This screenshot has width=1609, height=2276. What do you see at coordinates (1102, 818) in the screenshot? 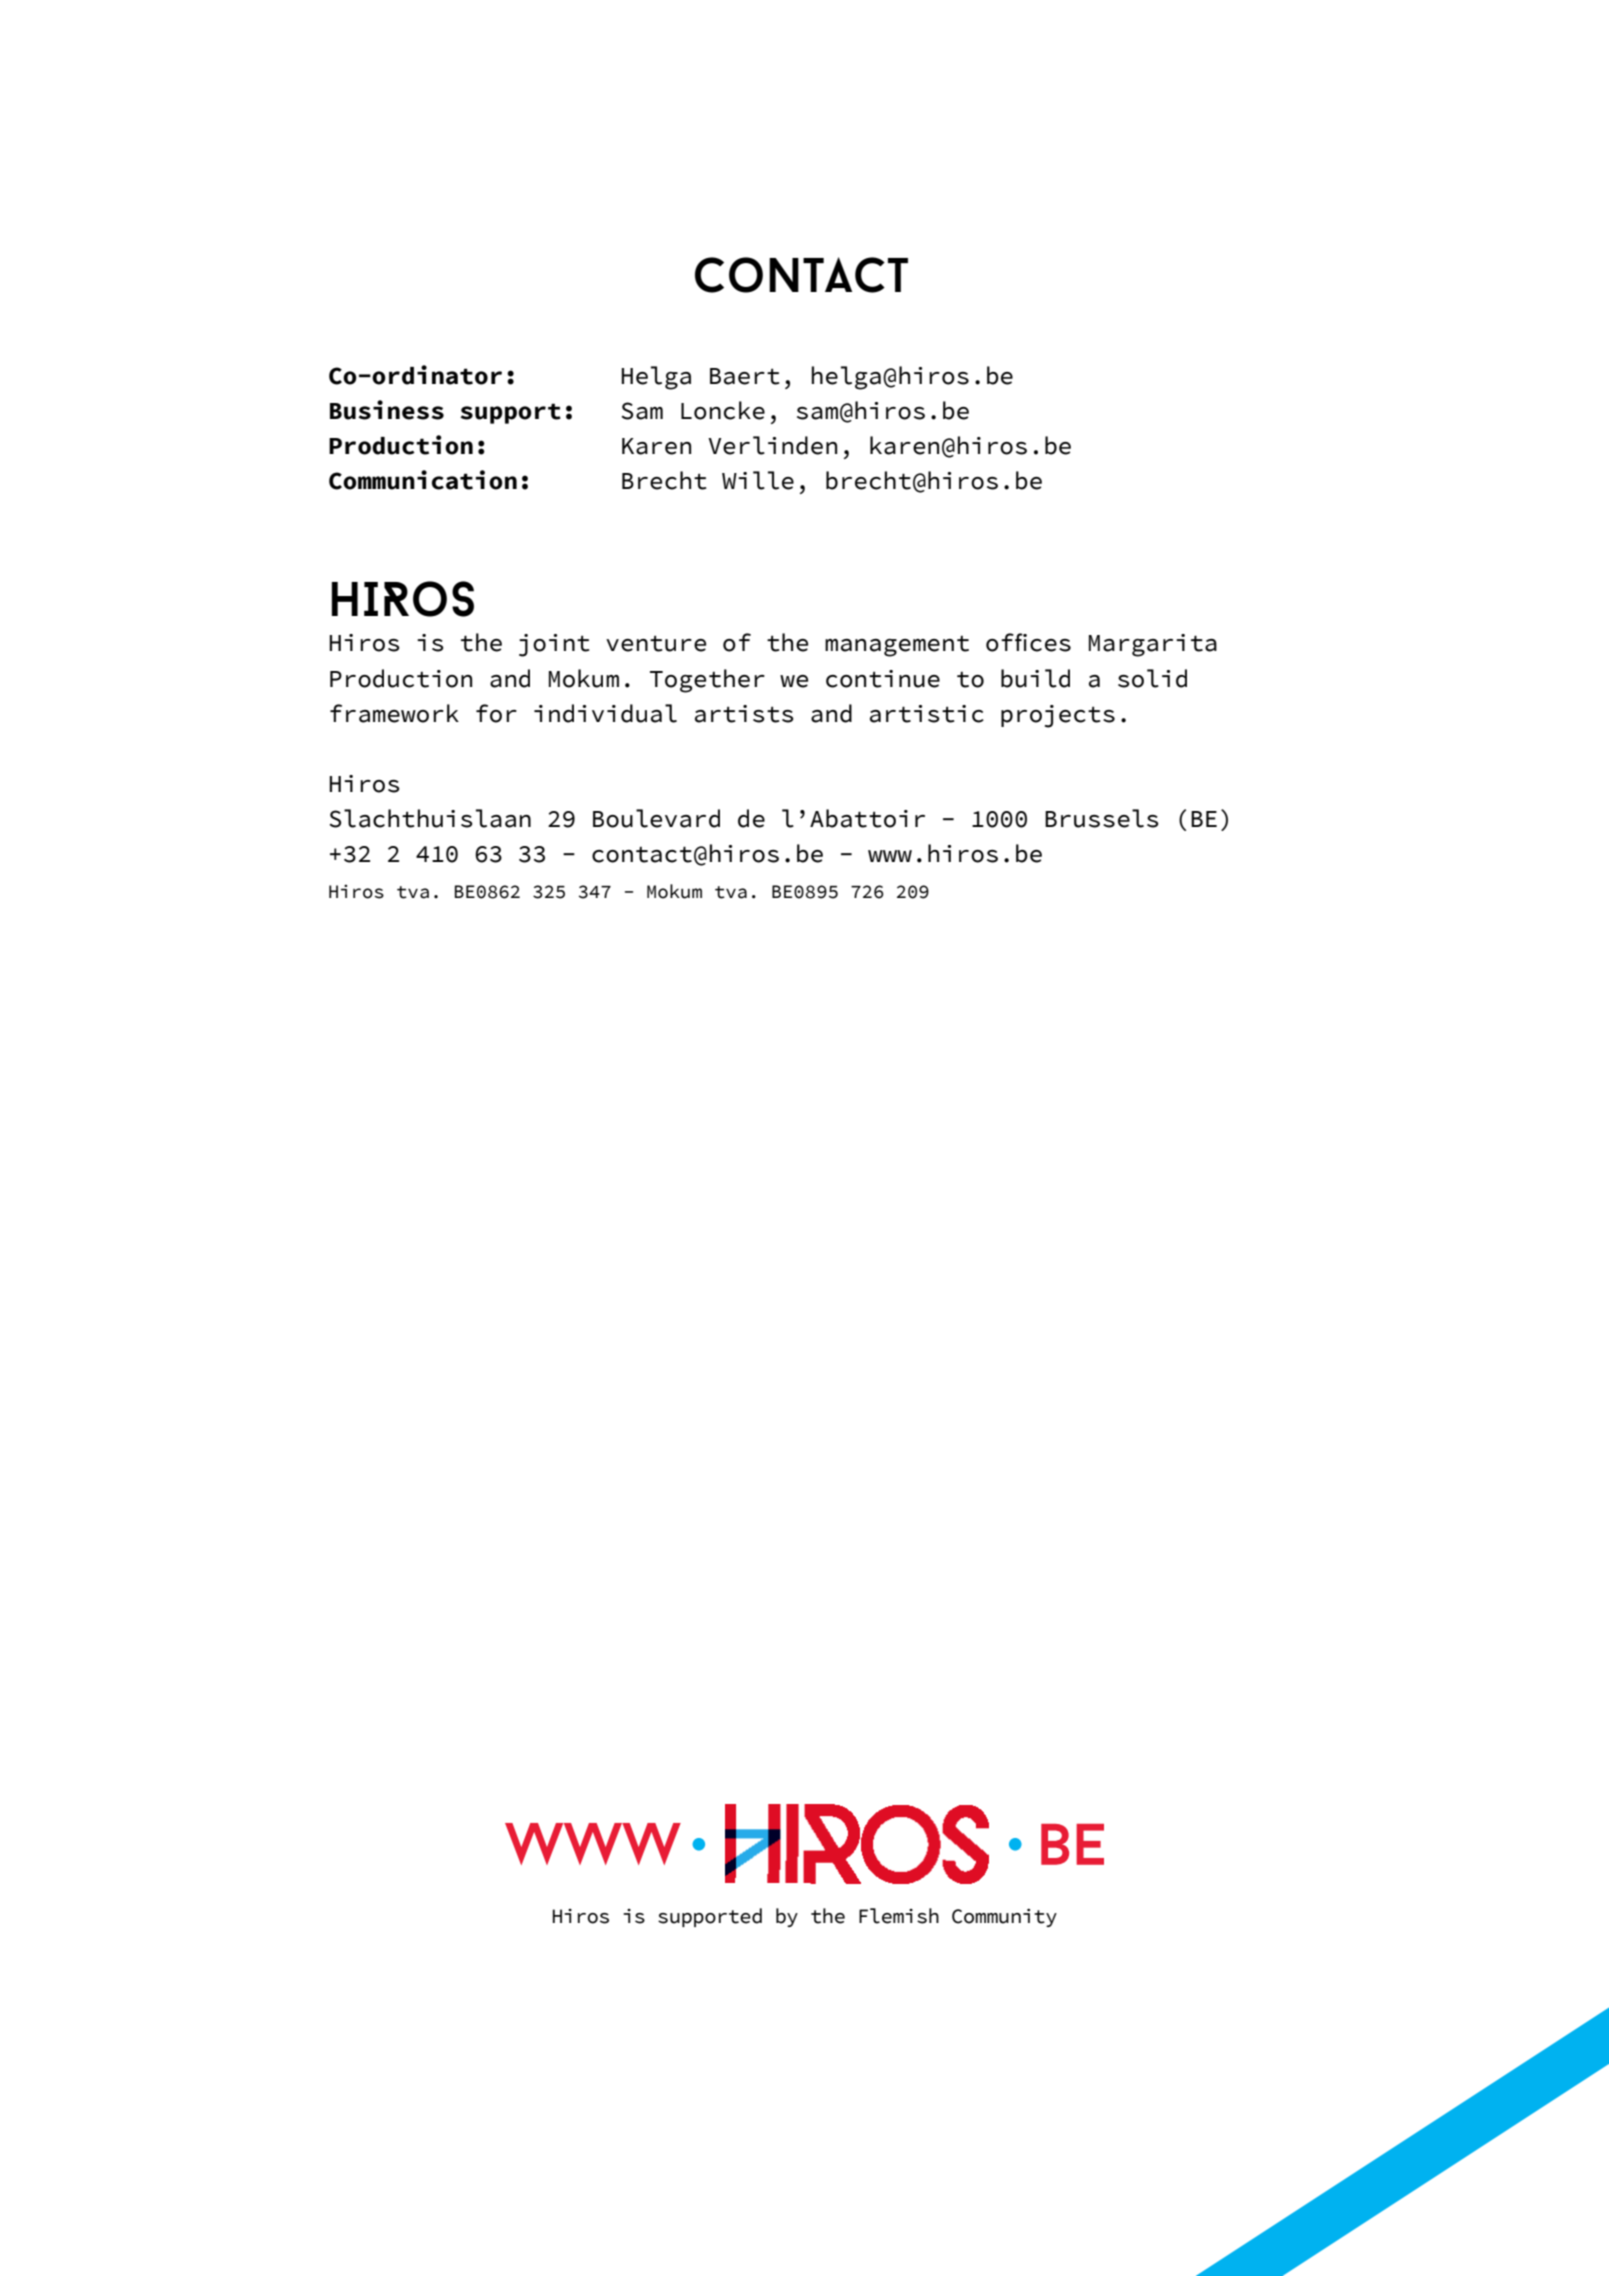
I see `Brussels` at bounding box center [1102, 818].
